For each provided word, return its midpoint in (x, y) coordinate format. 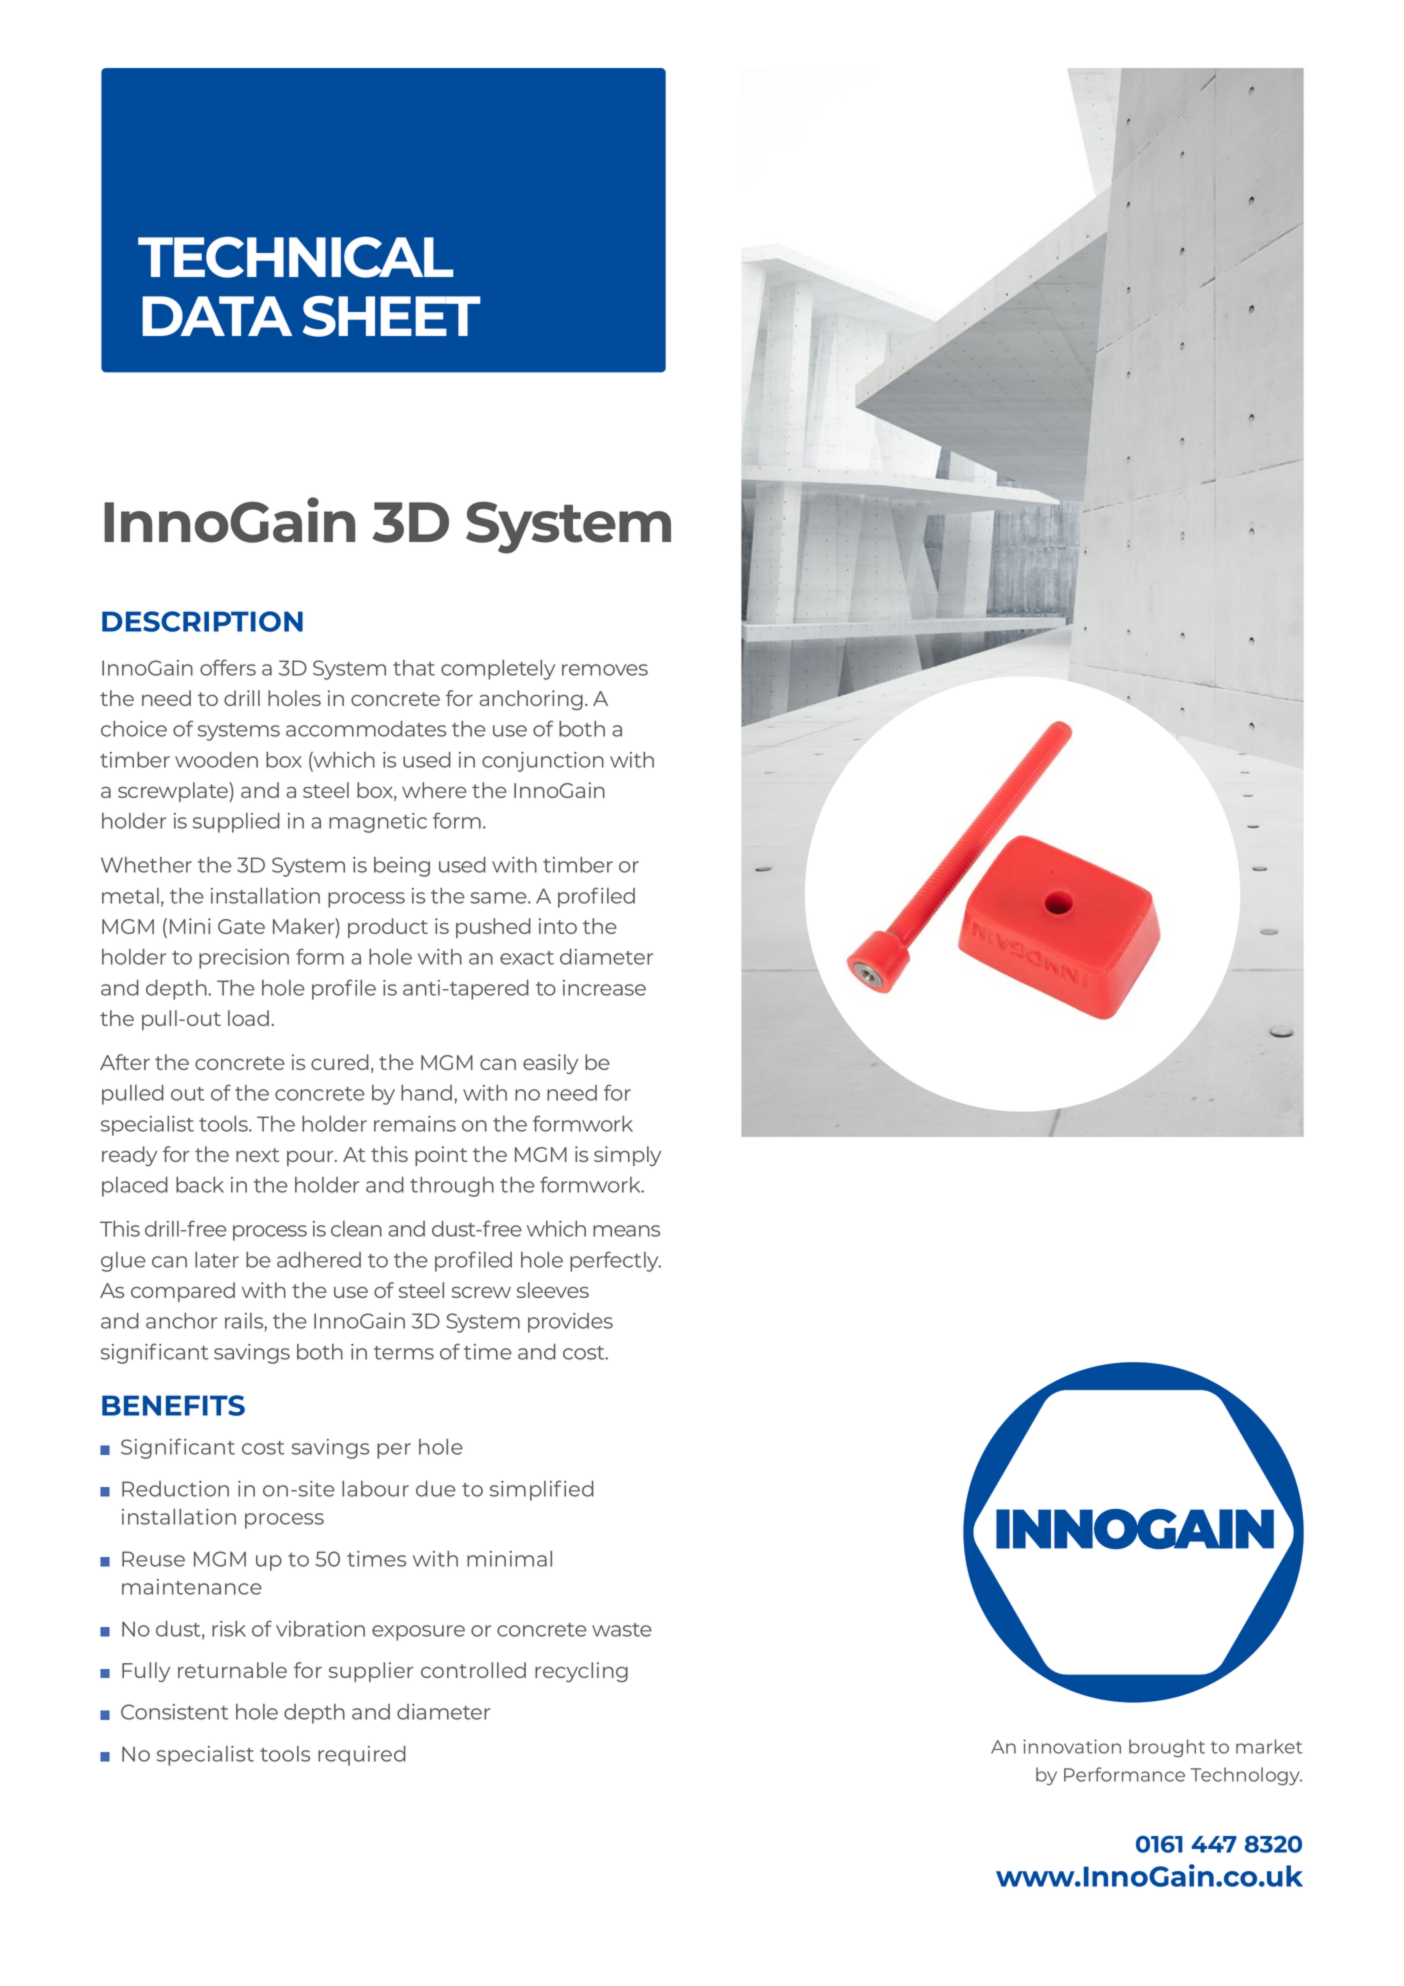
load (248, 1018)
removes (605, 670)
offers (228, 667)
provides (570, 1323)
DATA (217, 316)
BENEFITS (173, 1405)
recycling (581, 1672)
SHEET (392, 316)
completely (498, 670)
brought (1167, 1748)
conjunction (543, 762)
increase (604, 988)
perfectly (615, 1261)
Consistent (175, 1712)
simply (627, 1156)
